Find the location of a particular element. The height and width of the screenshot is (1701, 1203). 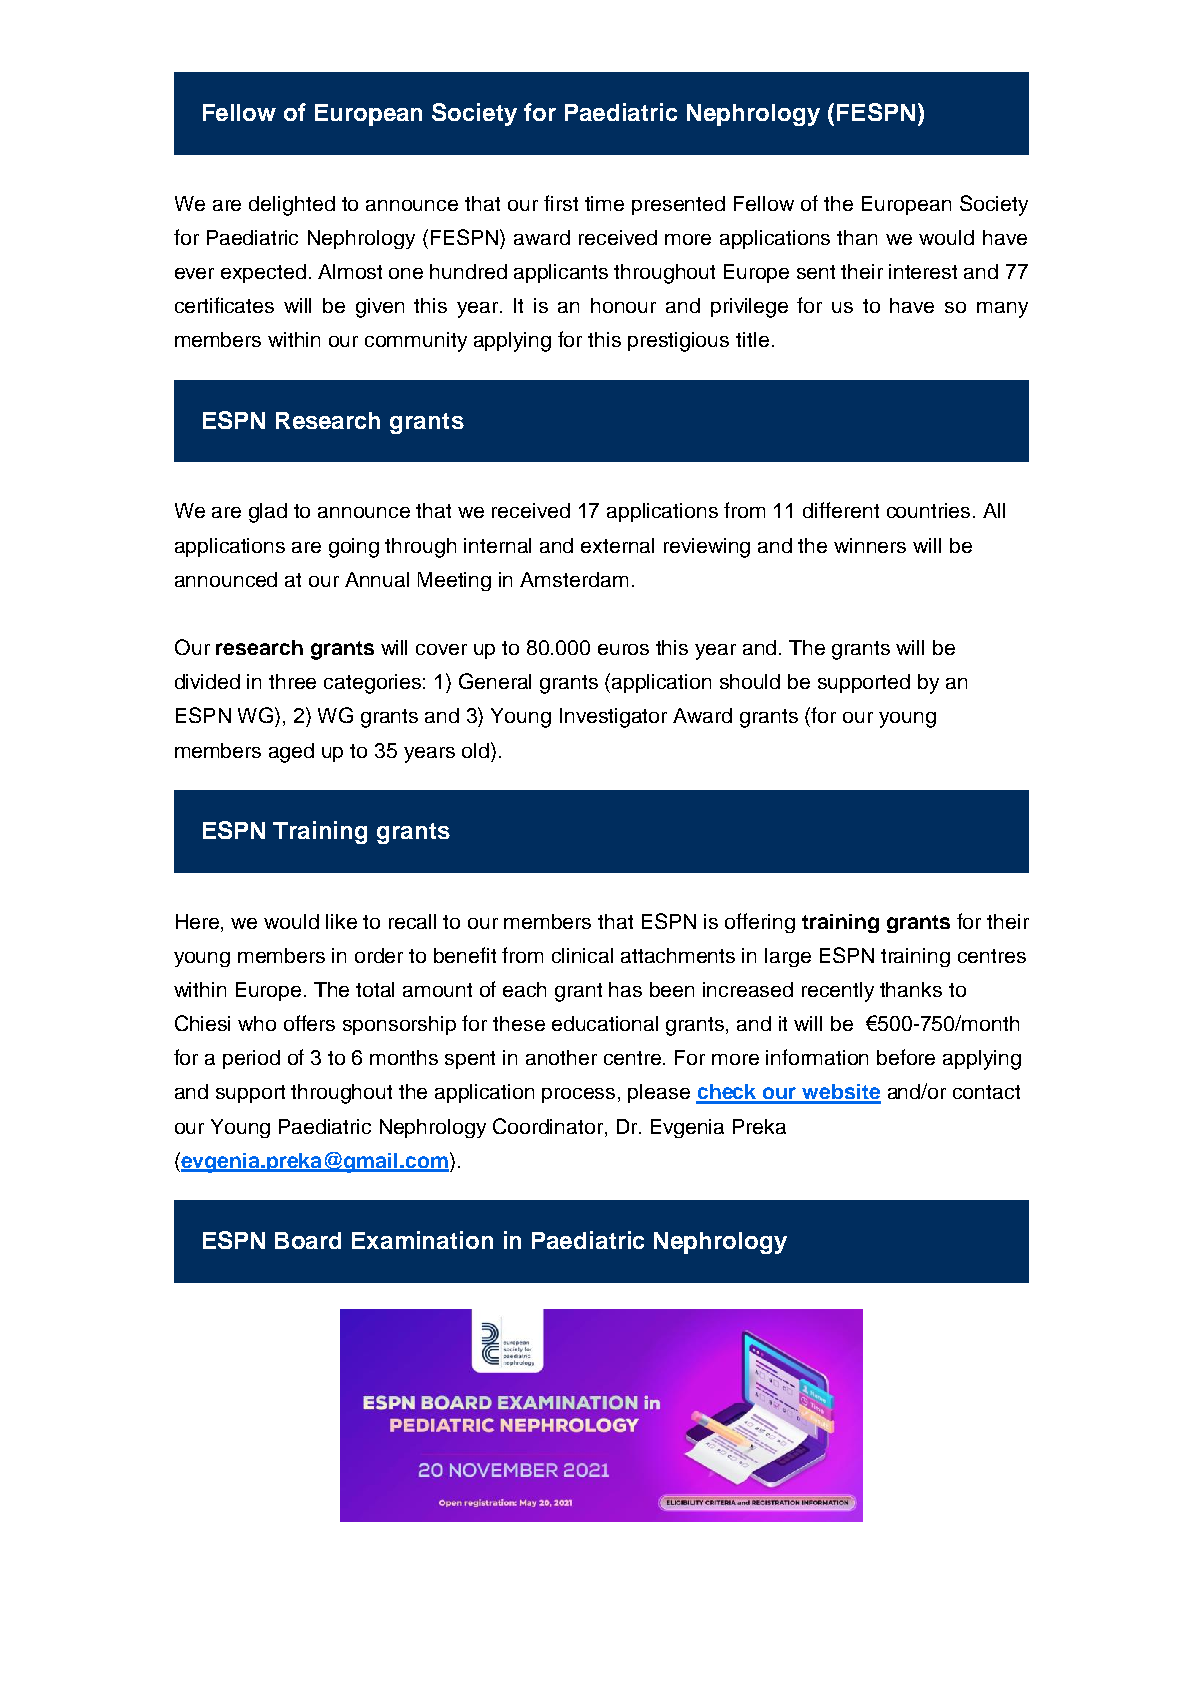

external is located at coordinates (617, 545).
